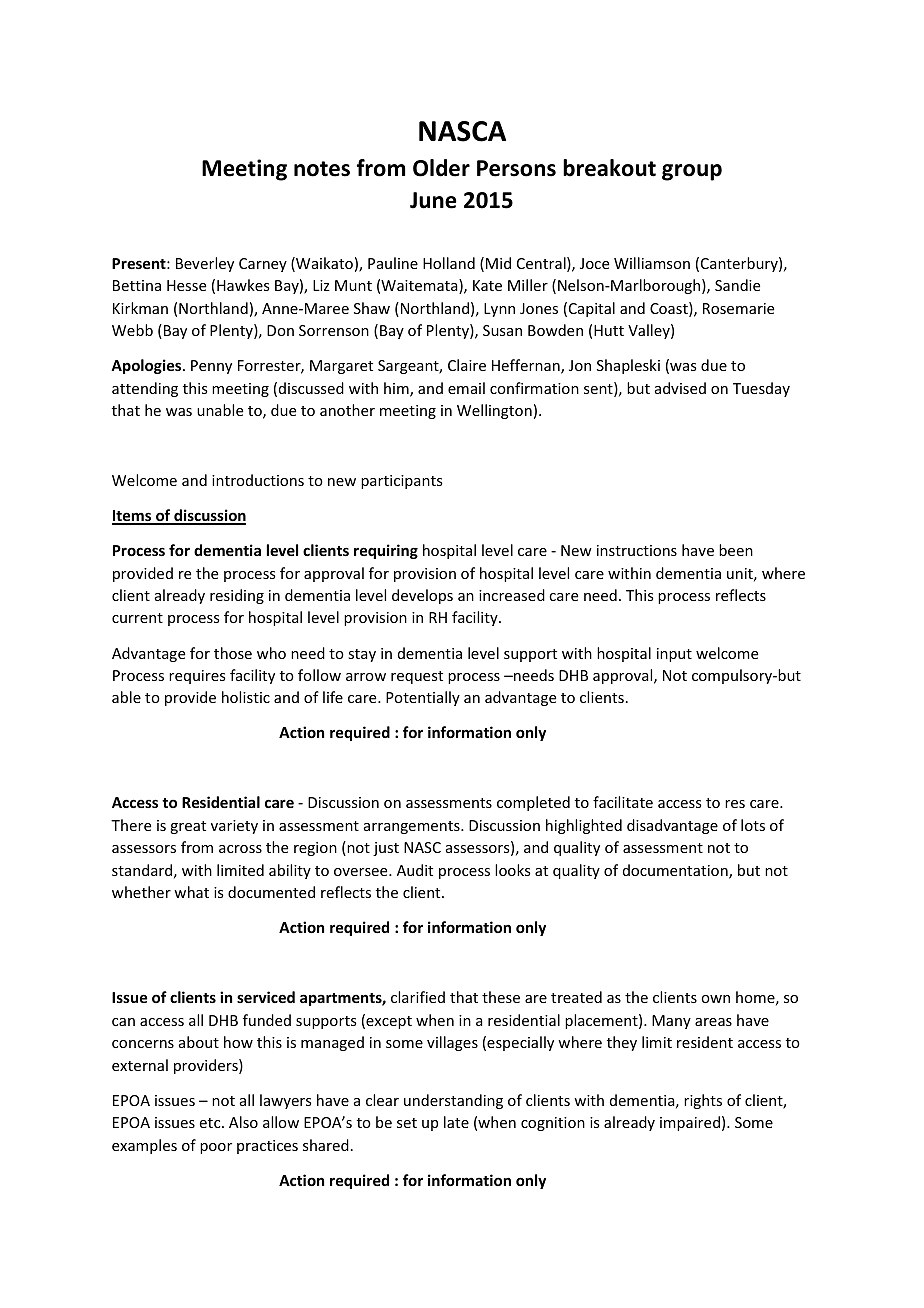 The width and height of the screenshot is (924, 1308). What do you see at coordinates (674, 655) in the screenshot?
I see `input` at bounding box center [674, 655].
